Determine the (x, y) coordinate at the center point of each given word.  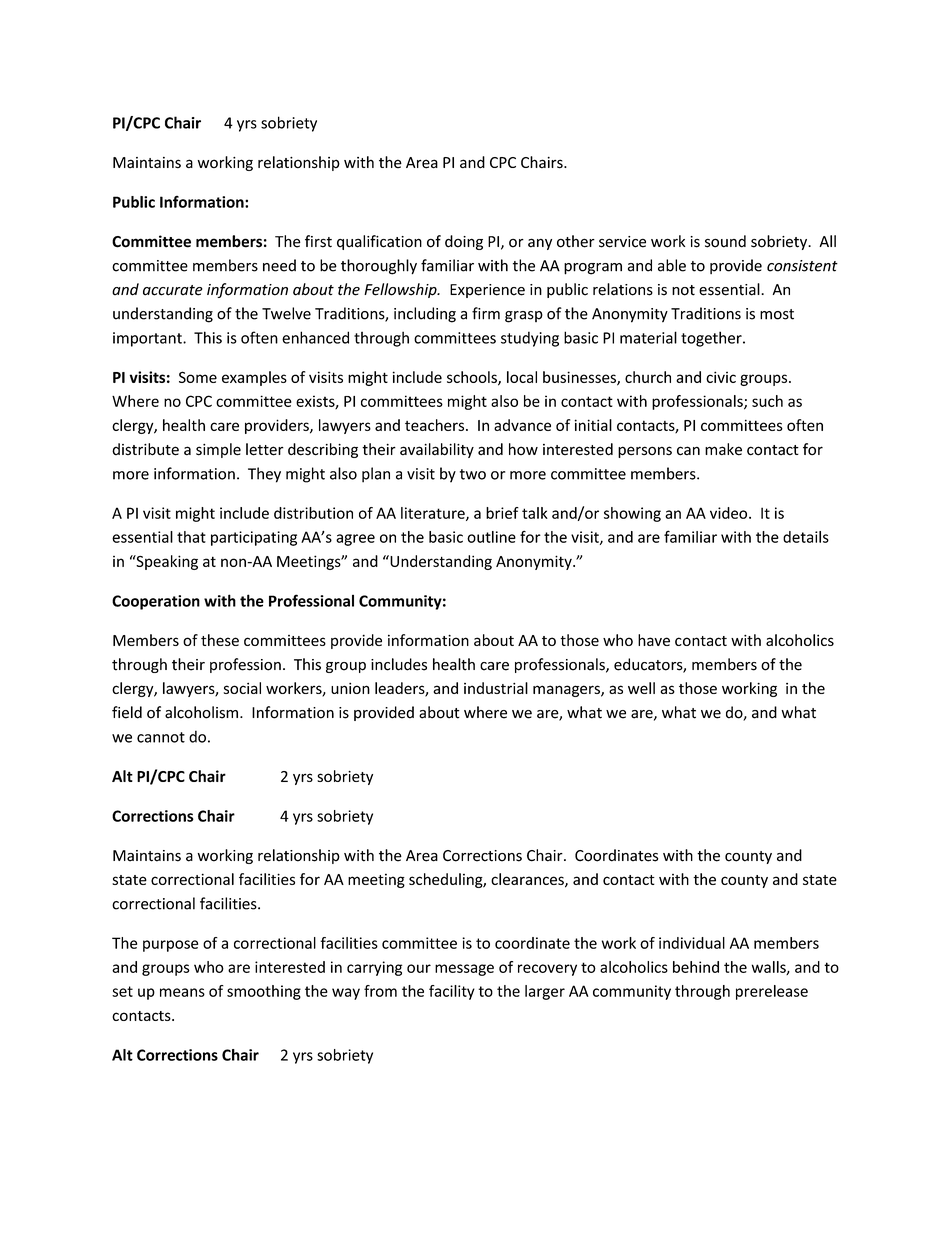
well (641, 688)
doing (464, 242)
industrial (496, 688)
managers (567, 691)
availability (437, 450)
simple (218, 450)
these (220, 640)
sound (725, 241)
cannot (161, 737)
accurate (173, 290)
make (723, 449)
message (464, 970)
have (654, 640)
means (182, 992)
